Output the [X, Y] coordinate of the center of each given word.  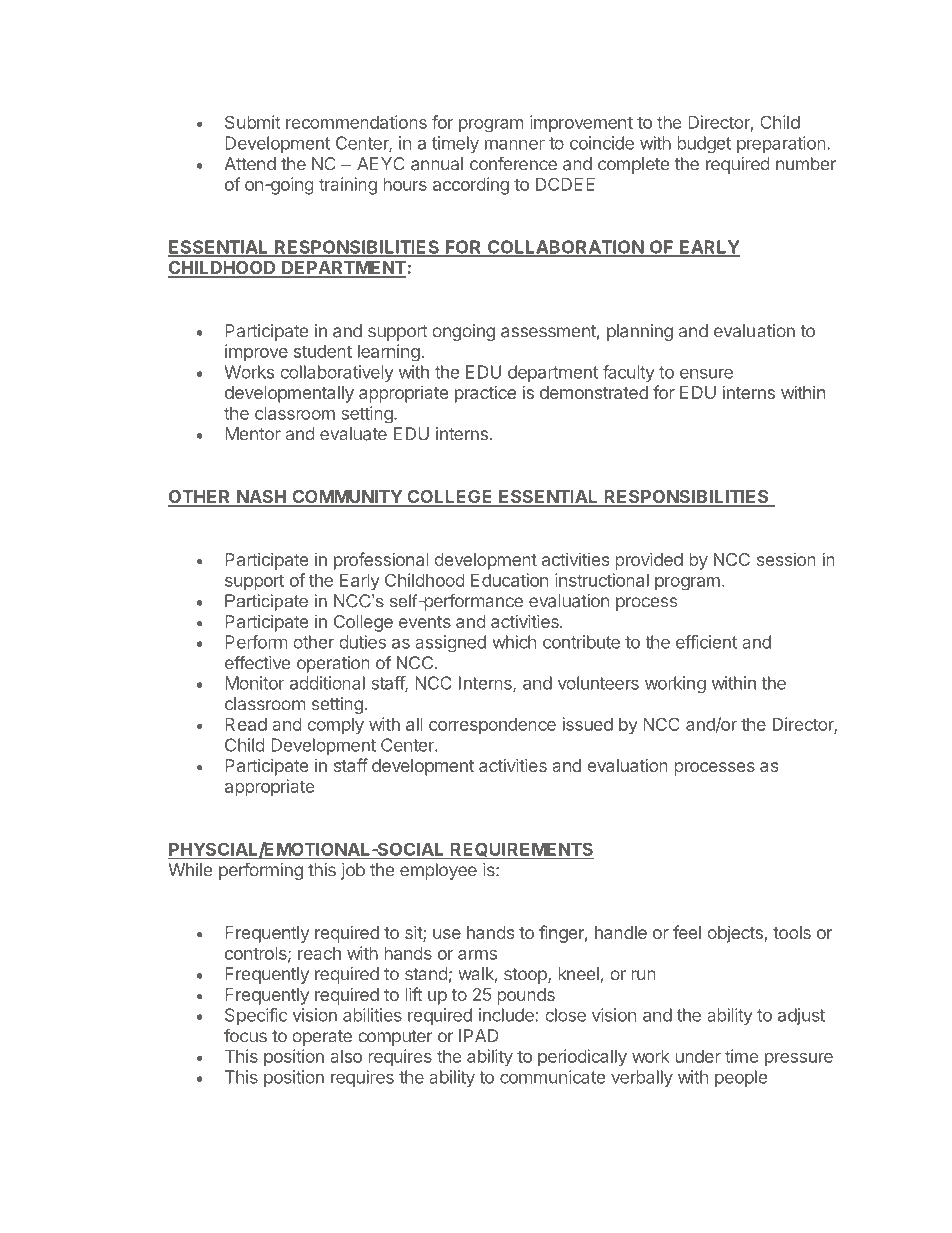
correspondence [492, 725]
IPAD [479, 1035]
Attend [250, 164]
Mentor [253, 434]
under [698, 1056]
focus [245, 1035]
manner [515, 144]
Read [246, 724]
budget [704, 144]
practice [485, 394]
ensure [706, 373]
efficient [706, 642]
